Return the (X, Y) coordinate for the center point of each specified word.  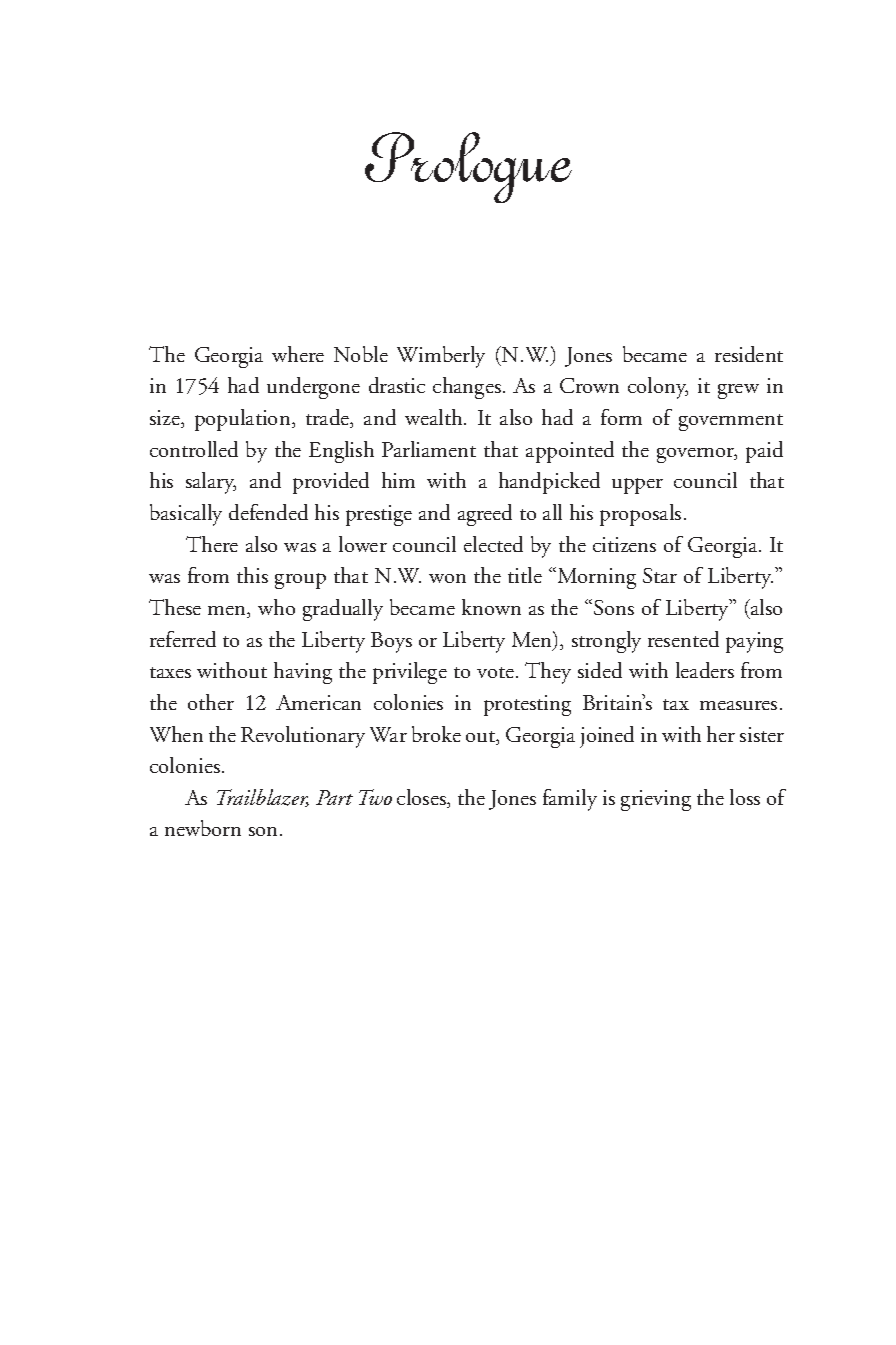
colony (658, 388)
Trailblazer (263, 798)
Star (660, 575)
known (491, 607)
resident (749, 354)
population (244, 420)
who (276, 607)
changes (467, 388)
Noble (361, 354)
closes (422, 798)
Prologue (468, 167)
